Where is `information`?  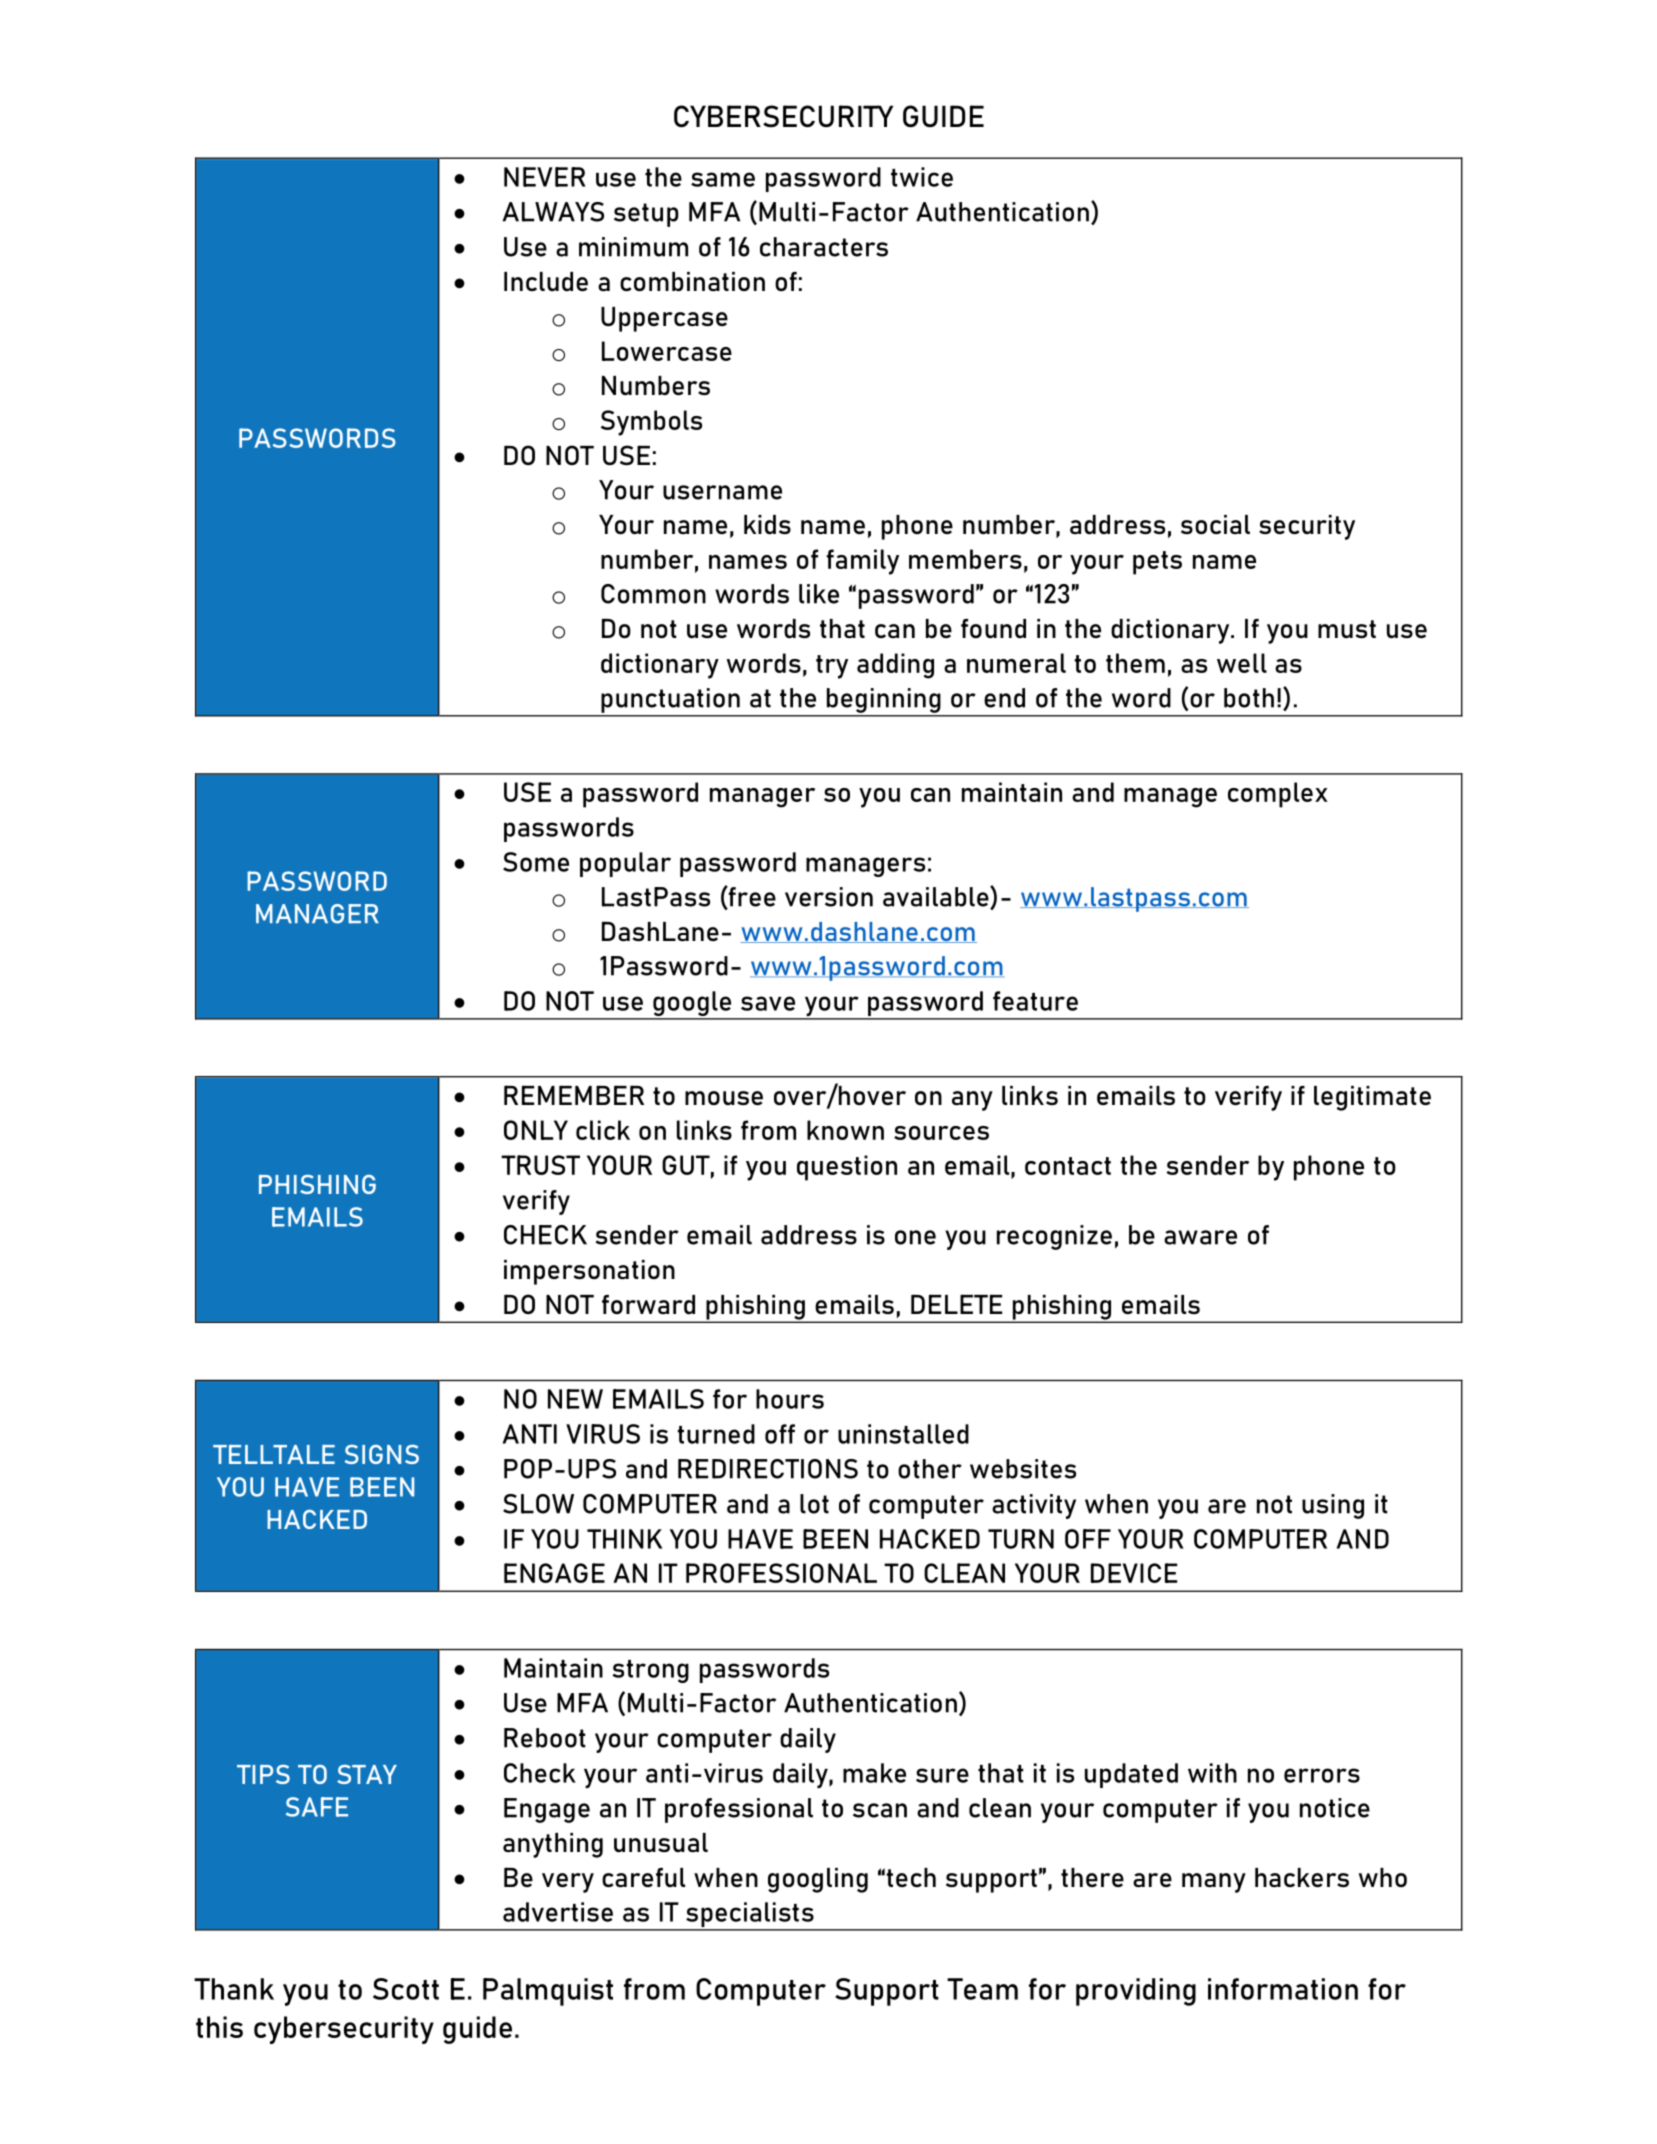
information is located at coordinates (1283, 1989).
